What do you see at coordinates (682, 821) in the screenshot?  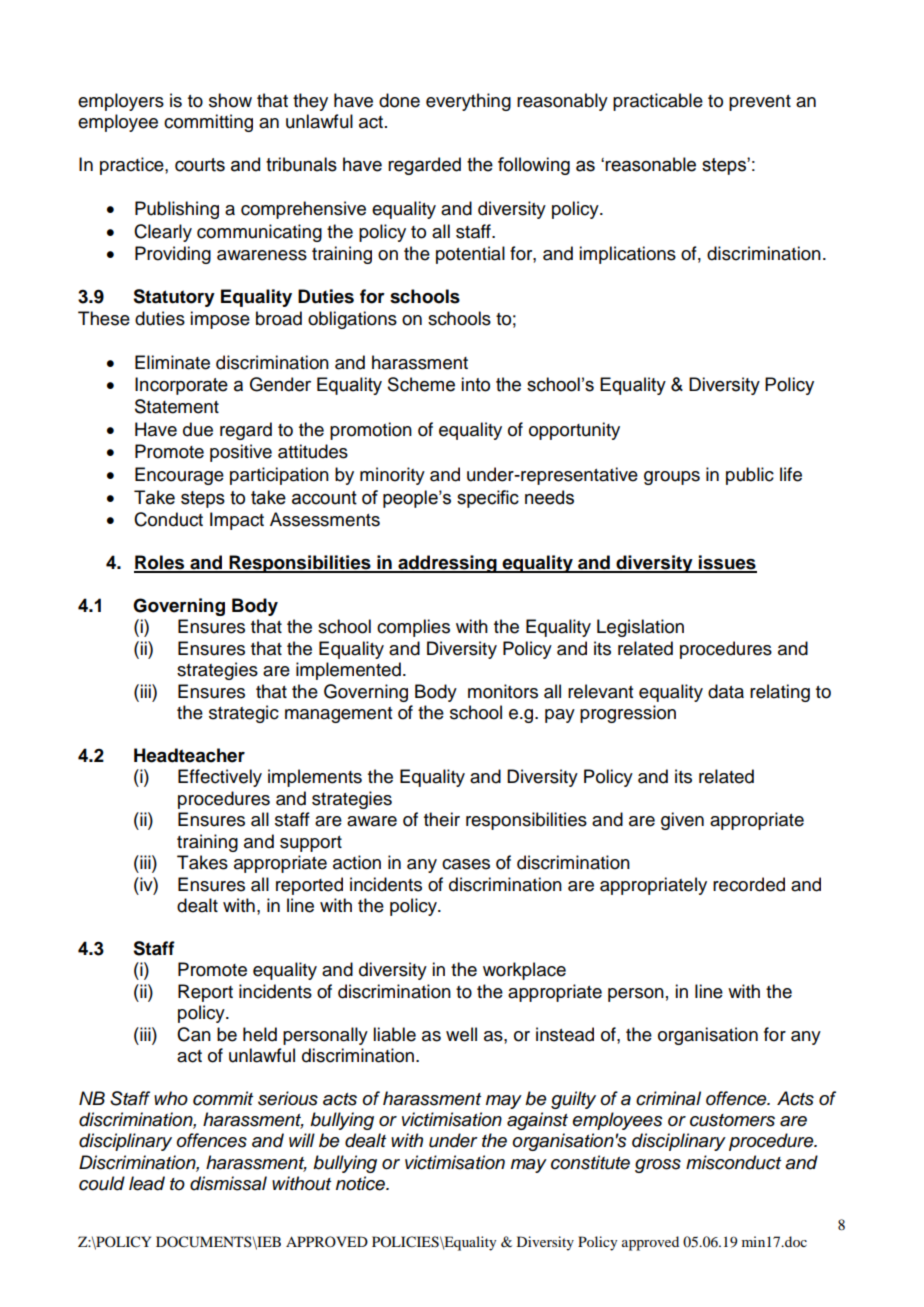 I see `given` at bounding box center [682, 821].
